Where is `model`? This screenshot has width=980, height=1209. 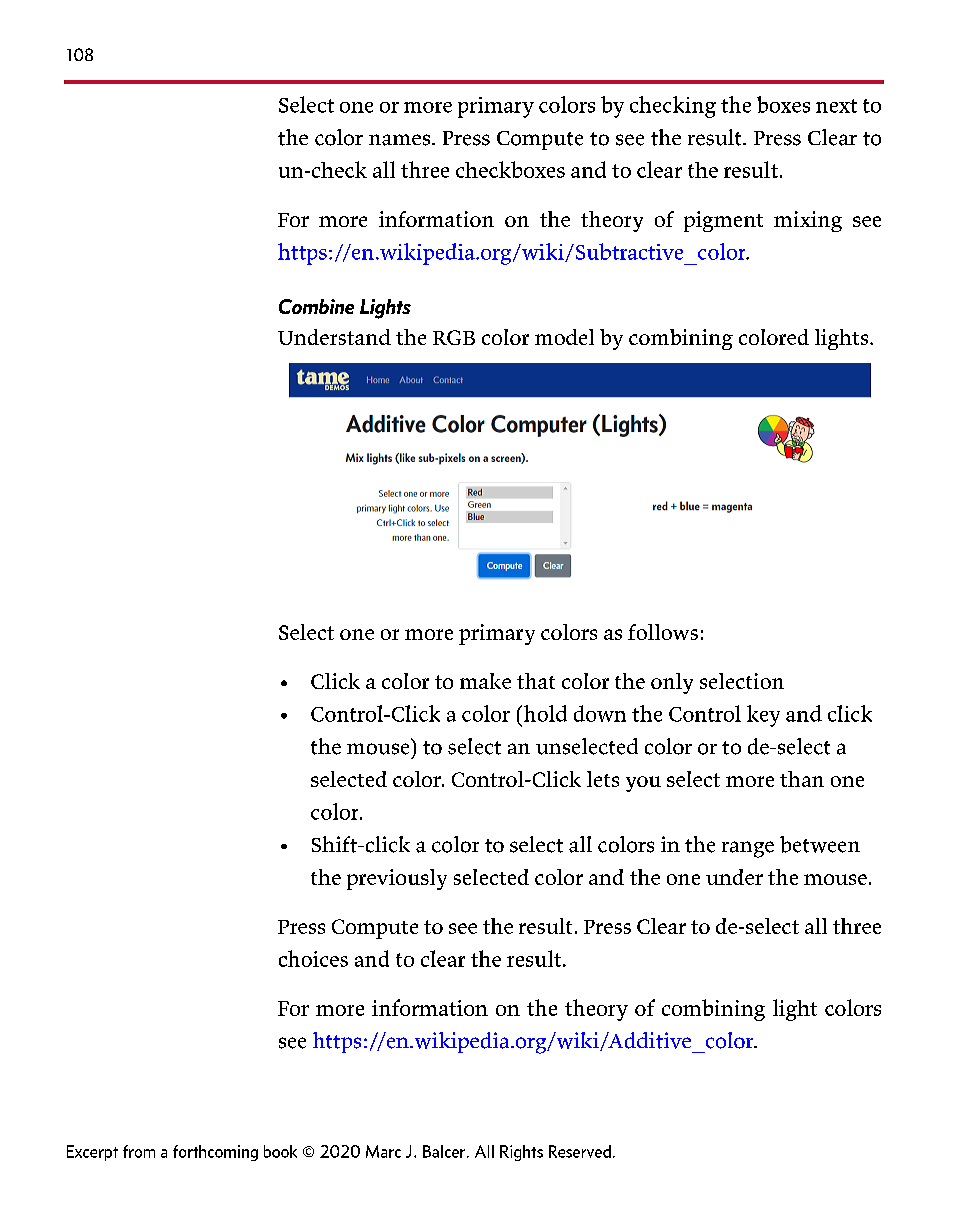
model is located at coordinates (564, 337).
